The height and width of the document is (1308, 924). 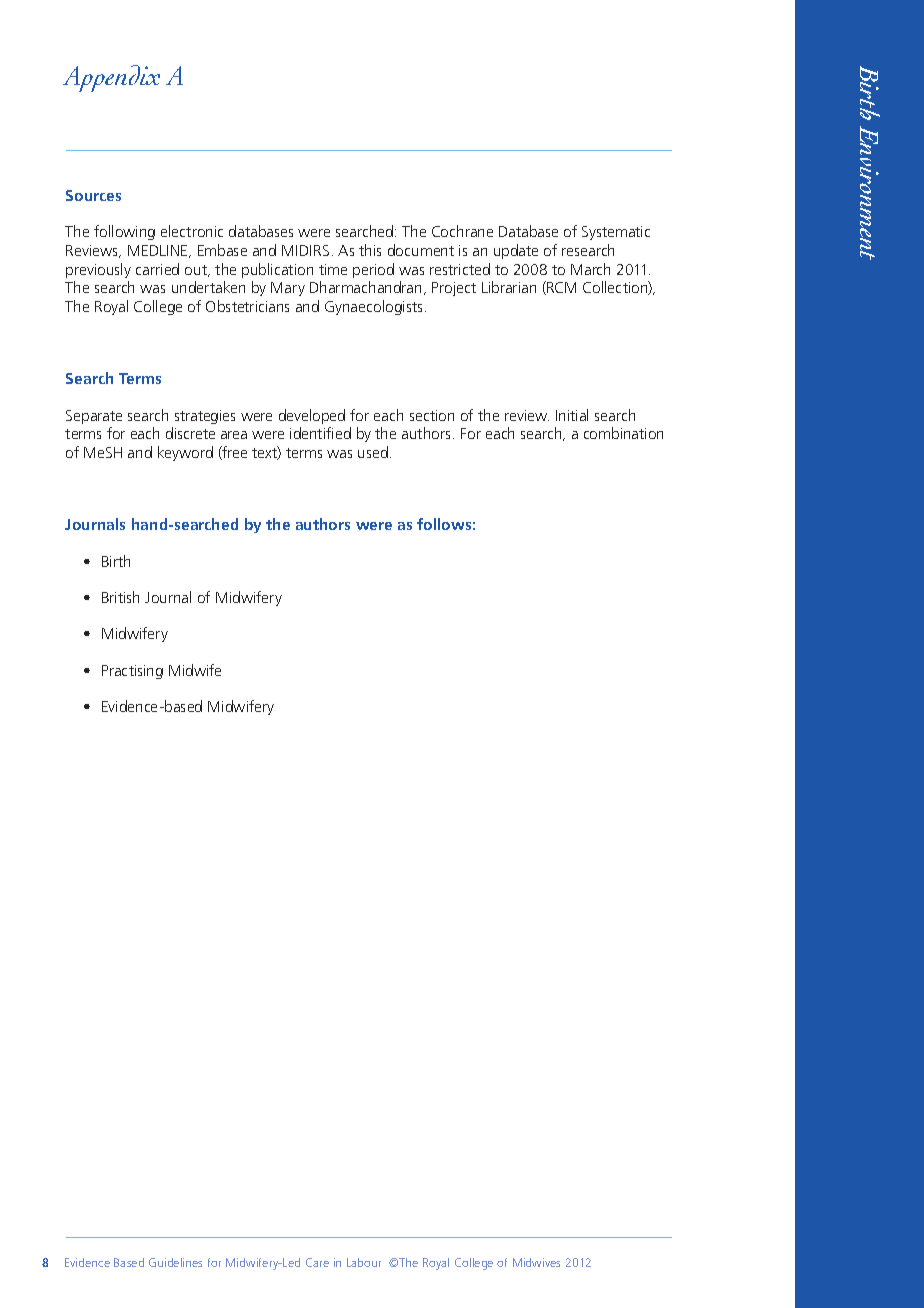 What do you see at coordinates (616, 233) in the document?
I see `Systematic` at bounding box center [616, 233].
